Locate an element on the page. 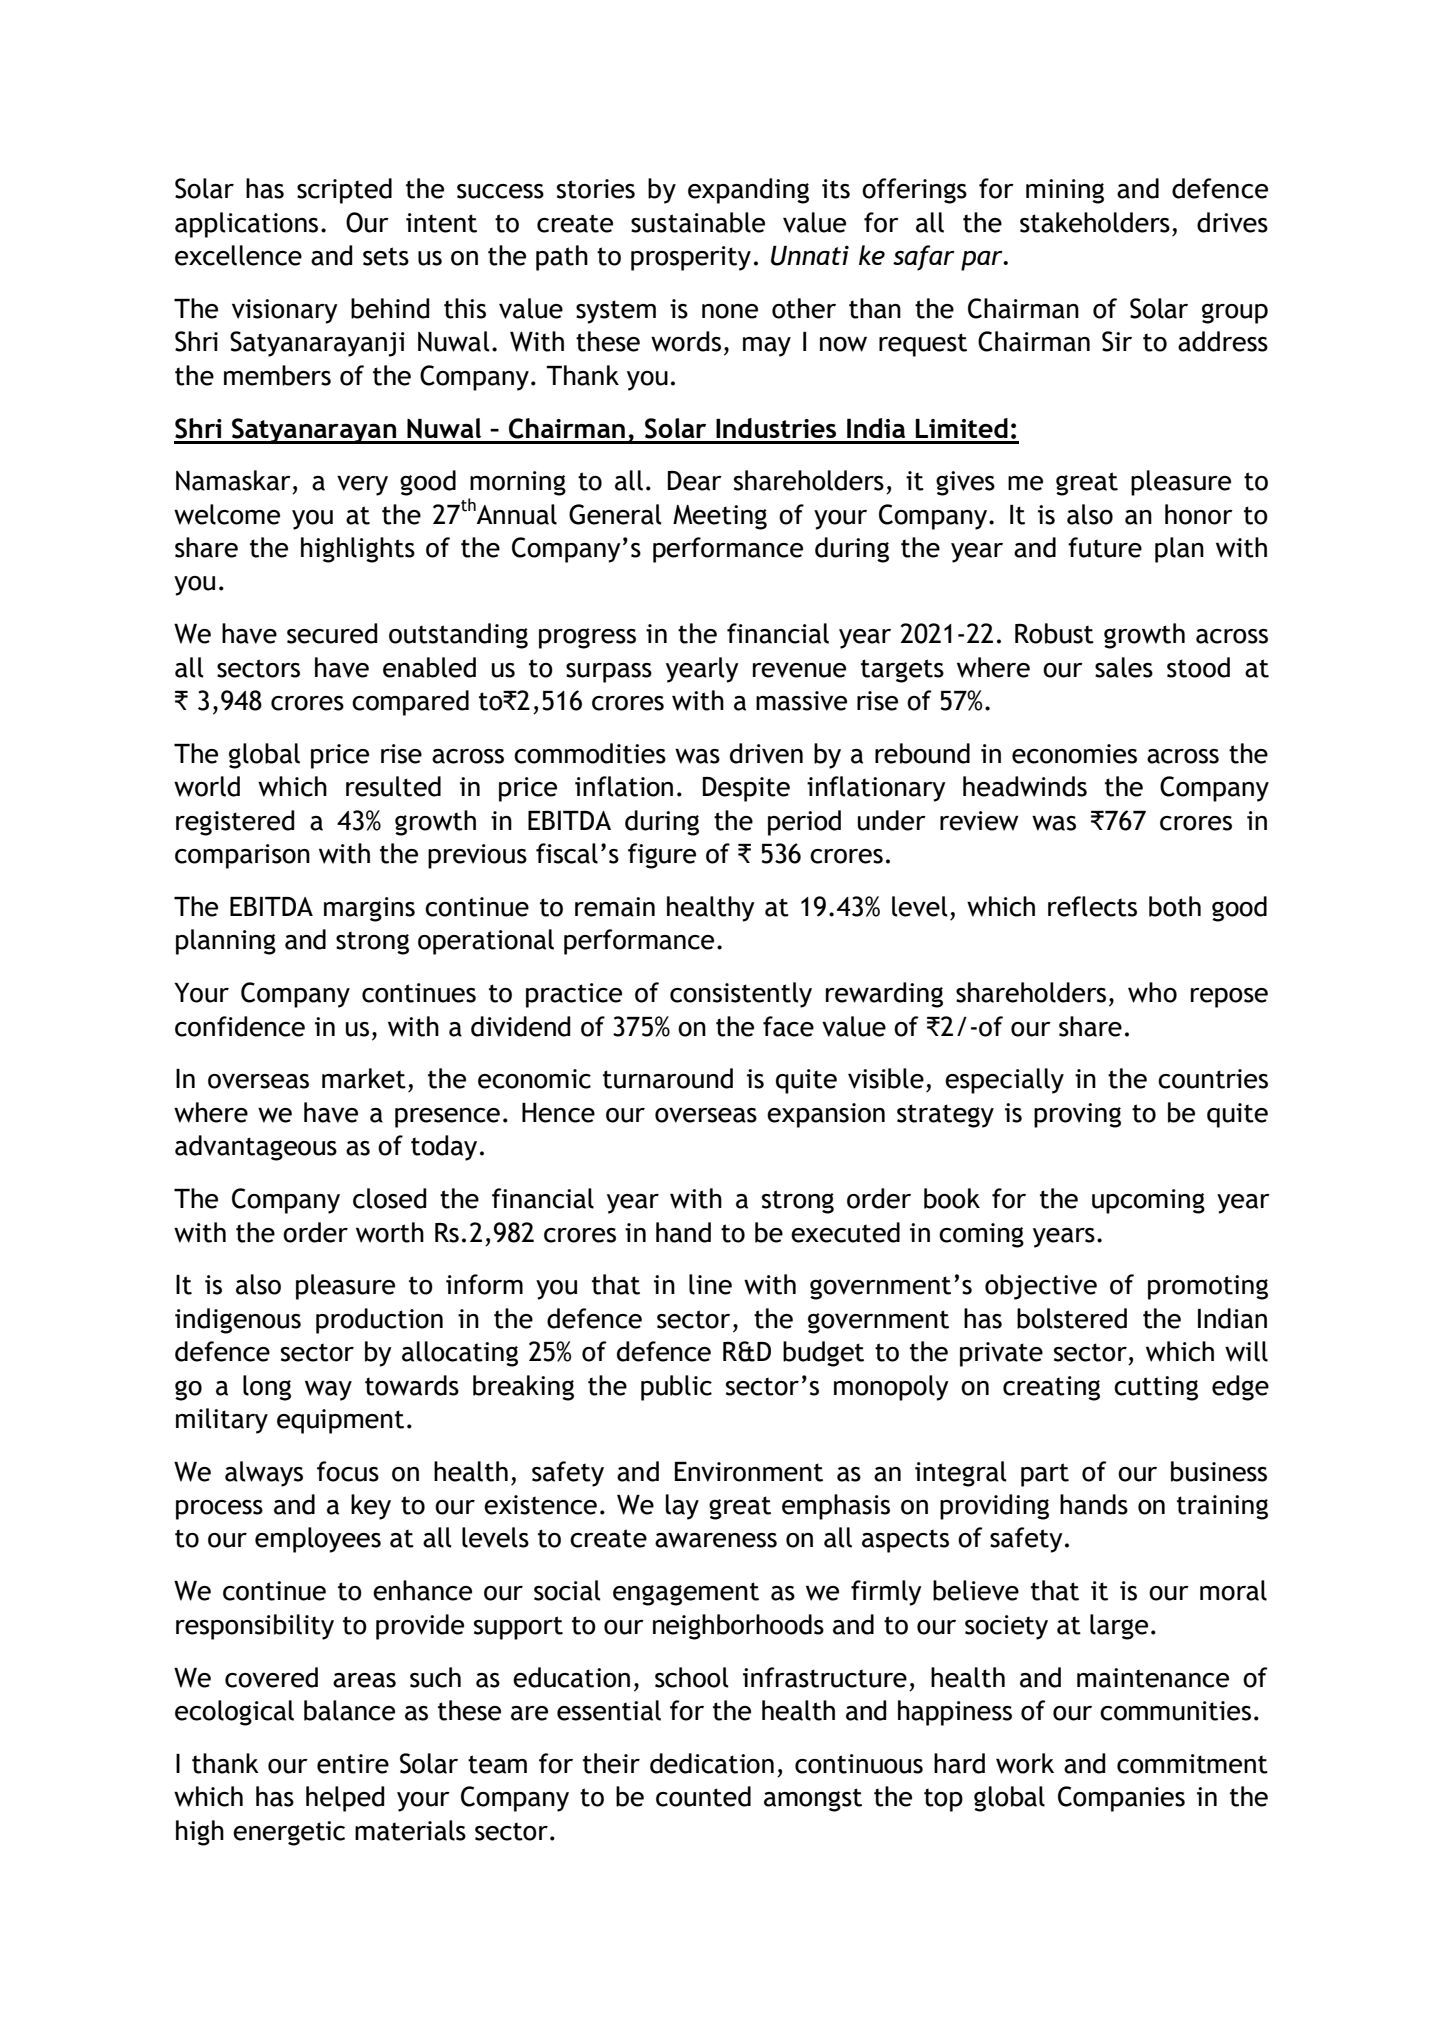  sets is located at coordinates (386, 256).
